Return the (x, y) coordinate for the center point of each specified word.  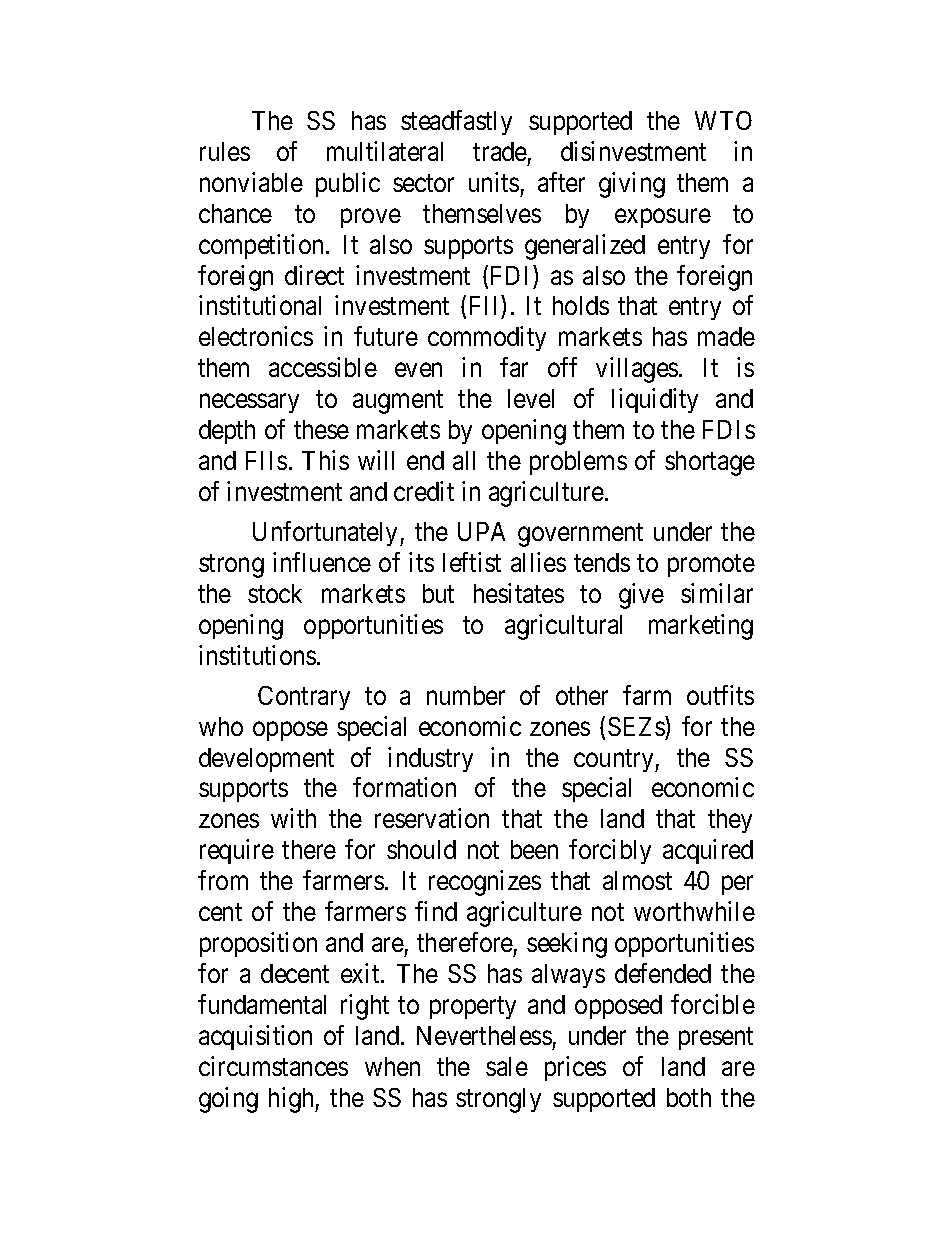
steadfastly (456, 122)
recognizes (485, 883)
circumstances (273, 1066)
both (689, 1097)
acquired (708, 851)
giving (632, 185)
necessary (249, 403)
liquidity (655, 400)
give (641, 596)
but (438, 593)
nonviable (251, 182)
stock (275, 593)
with (293, 818)
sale (507, 1066)
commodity (487, 338)
